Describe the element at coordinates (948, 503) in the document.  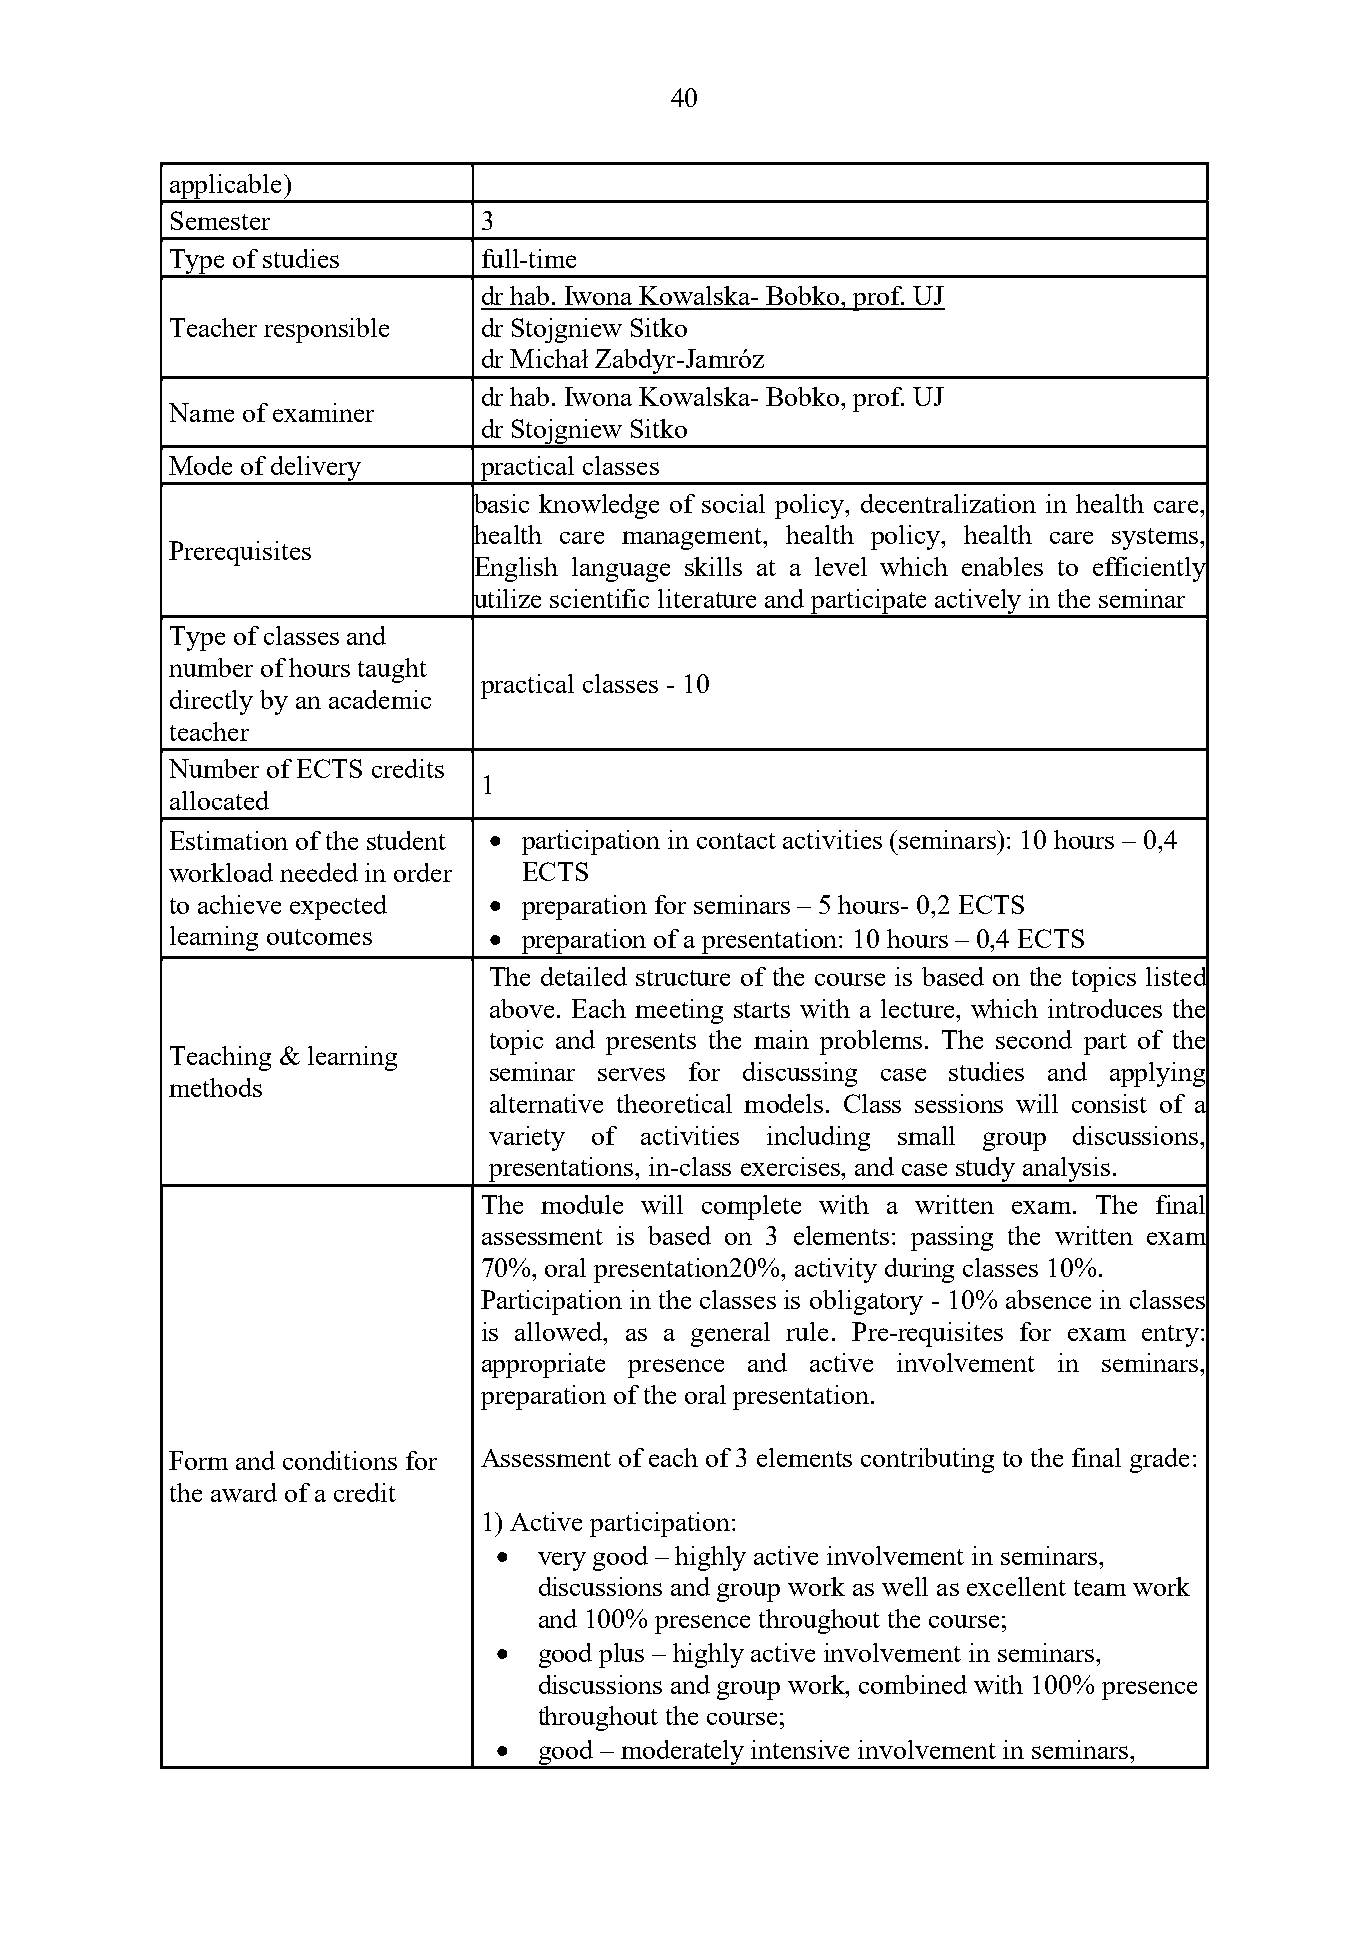
I see `decentralization` at that location.
